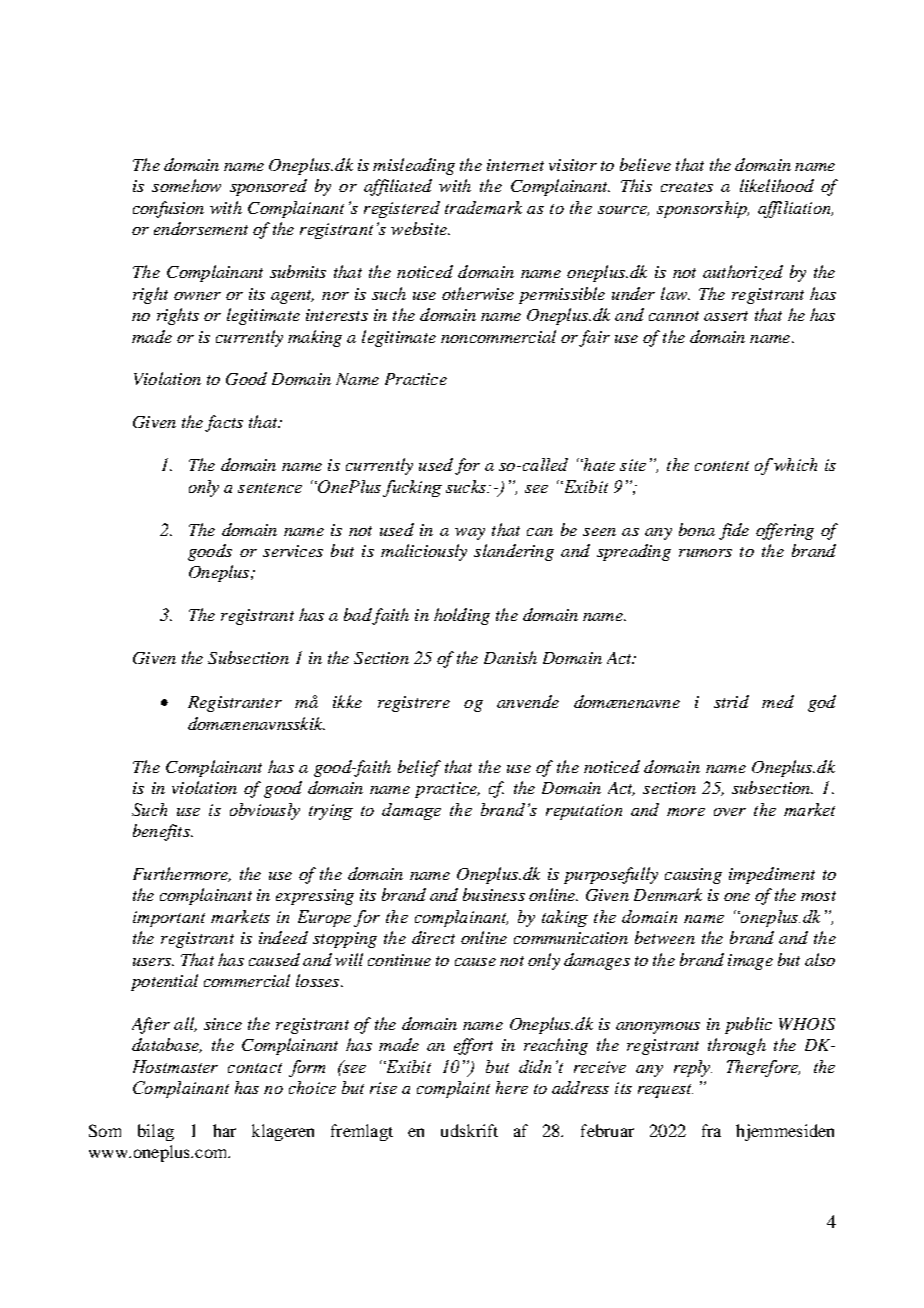 The height and width of the document is (1308, 924). What do you see at coordinates (483, 207) in the document?
I see `trademark` at bounding box center [483, 207].
